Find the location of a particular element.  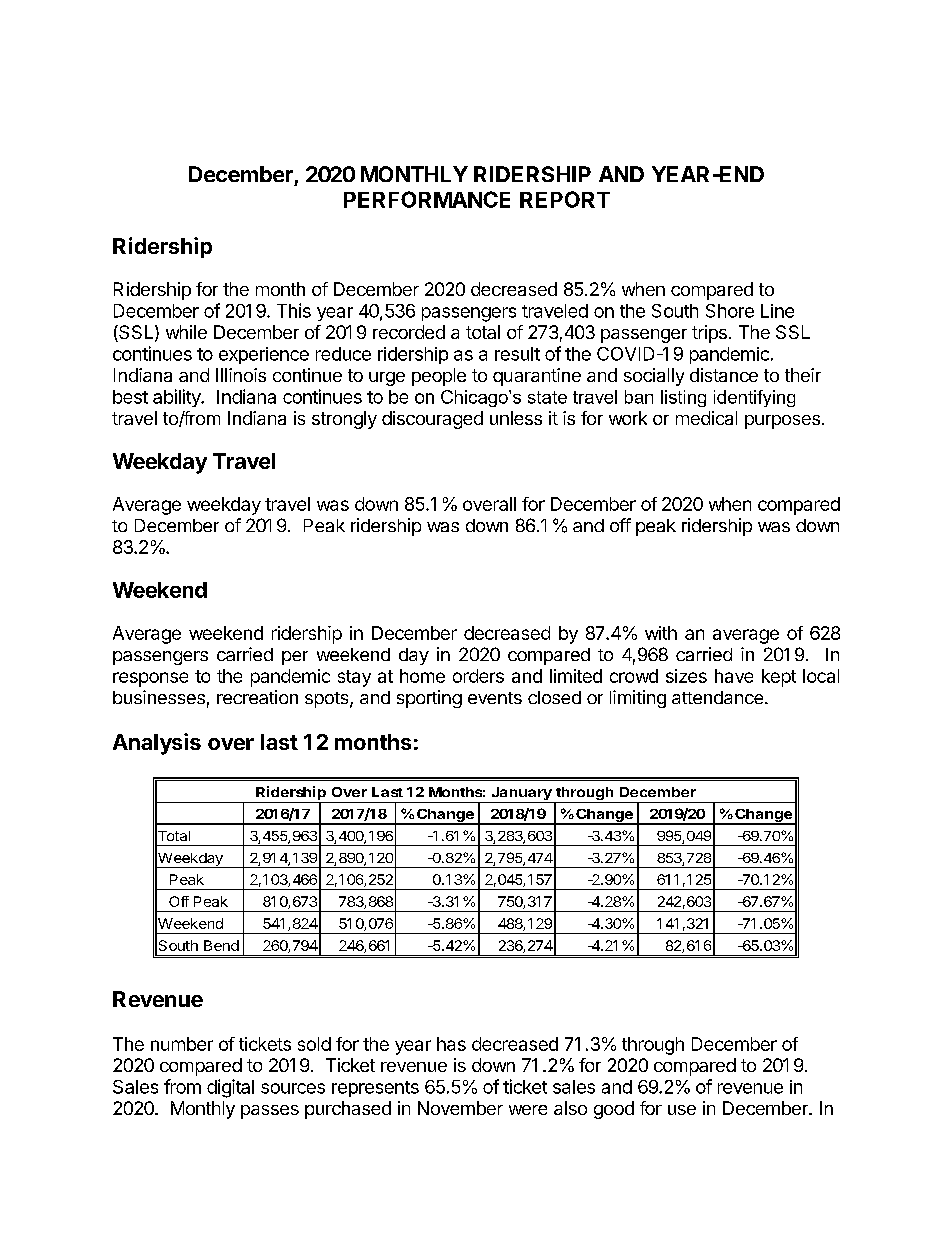

Analysis is located at coordinates (157, 744).
